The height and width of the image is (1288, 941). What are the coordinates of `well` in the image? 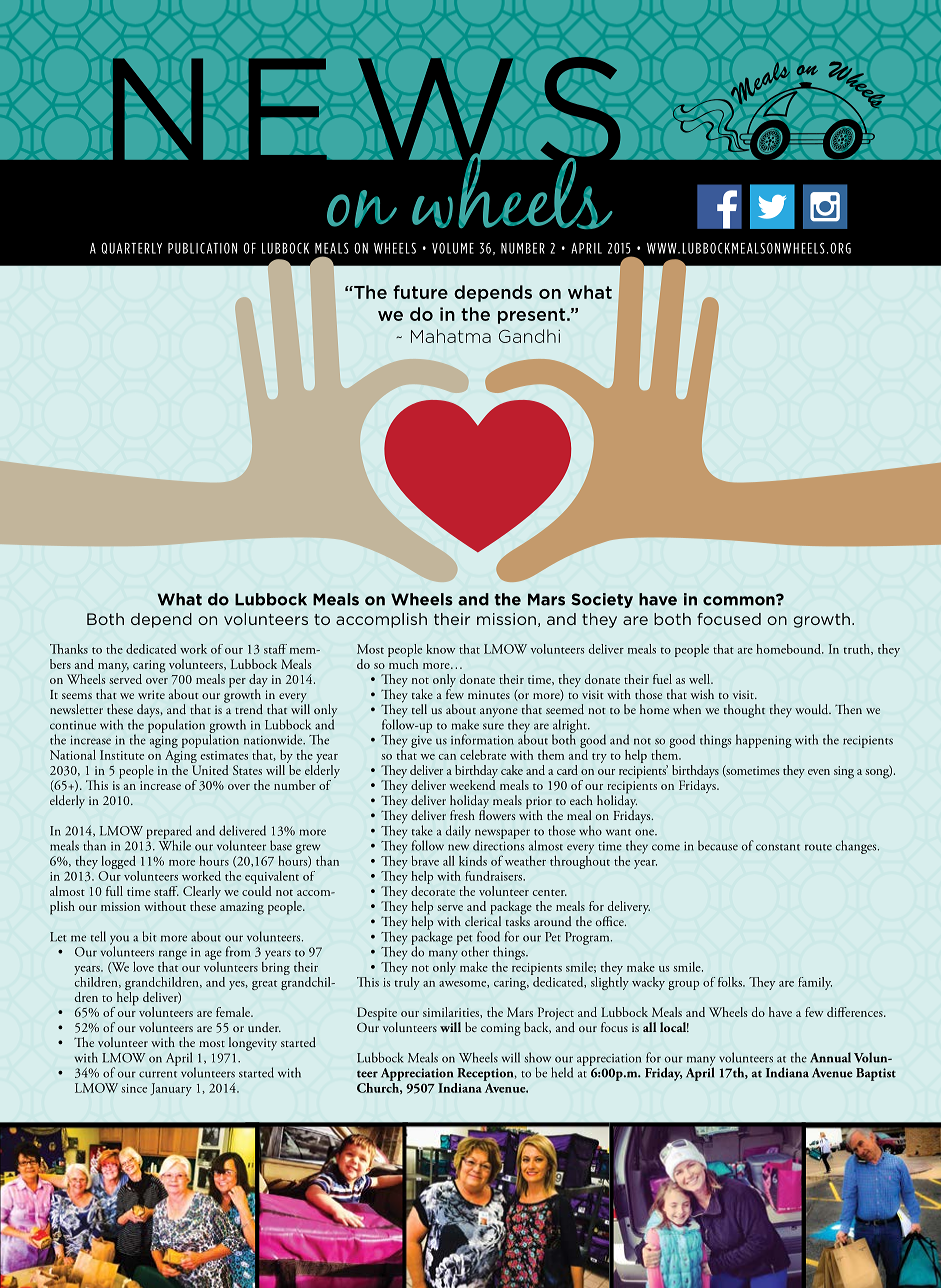 It's located at (700, 679).
